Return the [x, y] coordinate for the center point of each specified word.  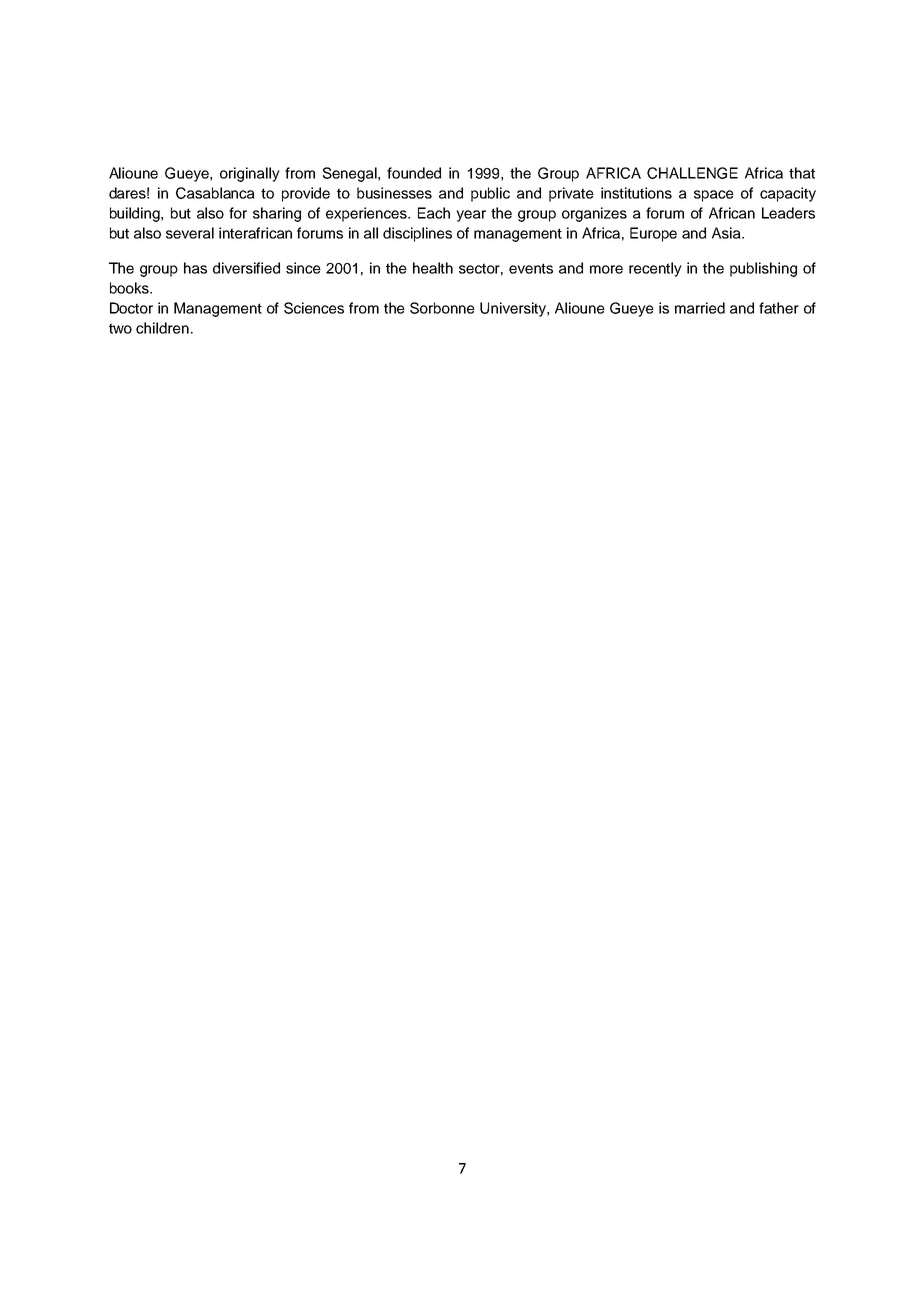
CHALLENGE [692, 173]
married [700, 308]
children [162, 328]
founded [414, 173]
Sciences [314, 308]
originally [250, 174]
